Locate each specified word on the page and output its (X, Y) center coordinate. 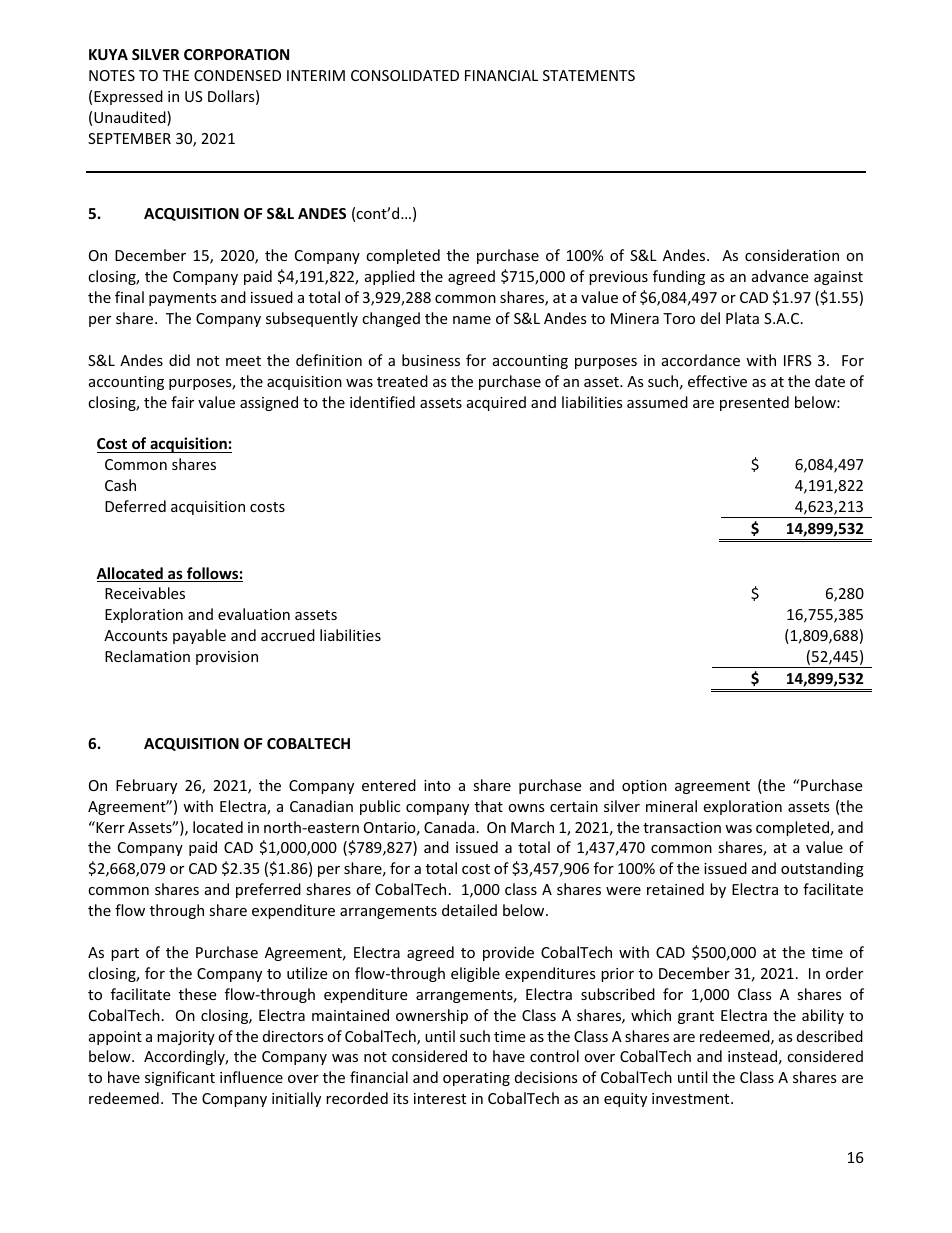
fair (182, 402)
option (644, 787)
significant (180, 1078)
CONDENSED (237, 75)
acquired (496, 403)
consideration (792, 255)
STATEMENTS (589, 75)
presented (754, 403)
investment (692, 1098)
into (437, 785)
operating (476, 1079)
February (146, 786)
